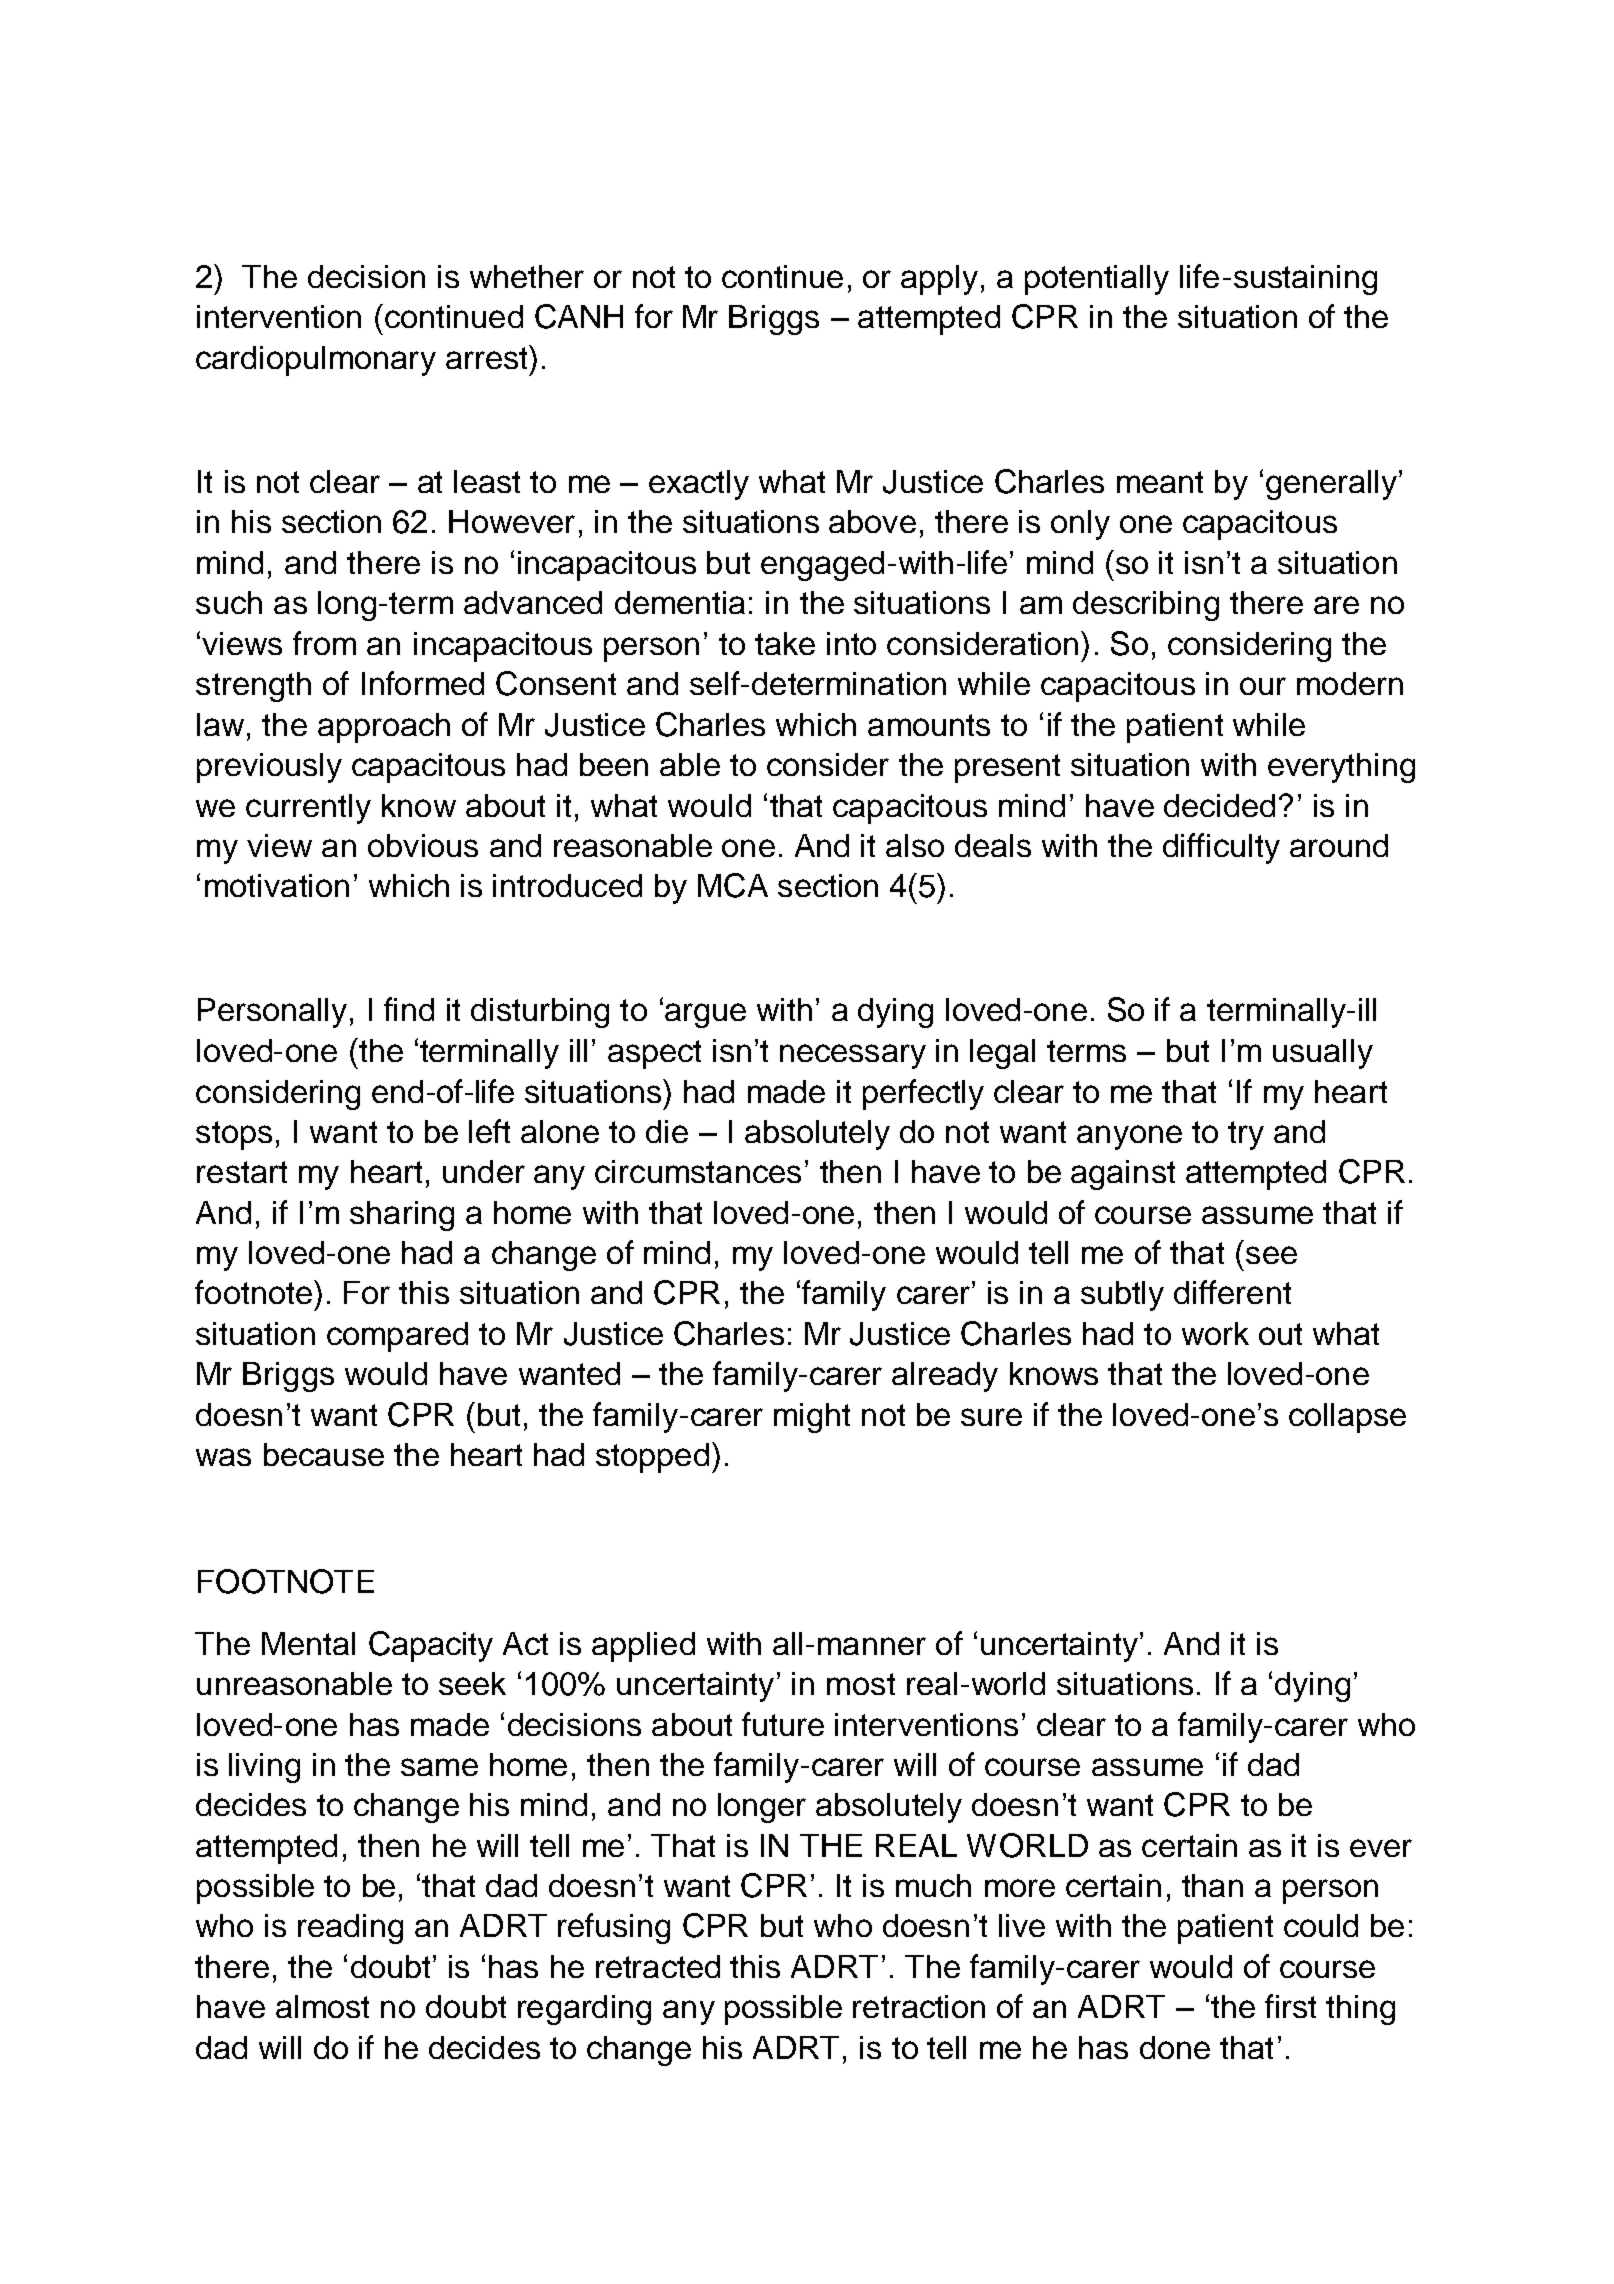 This screenshot has width=1614, height=2284. I want to click on reading, so click(350, 1929).
